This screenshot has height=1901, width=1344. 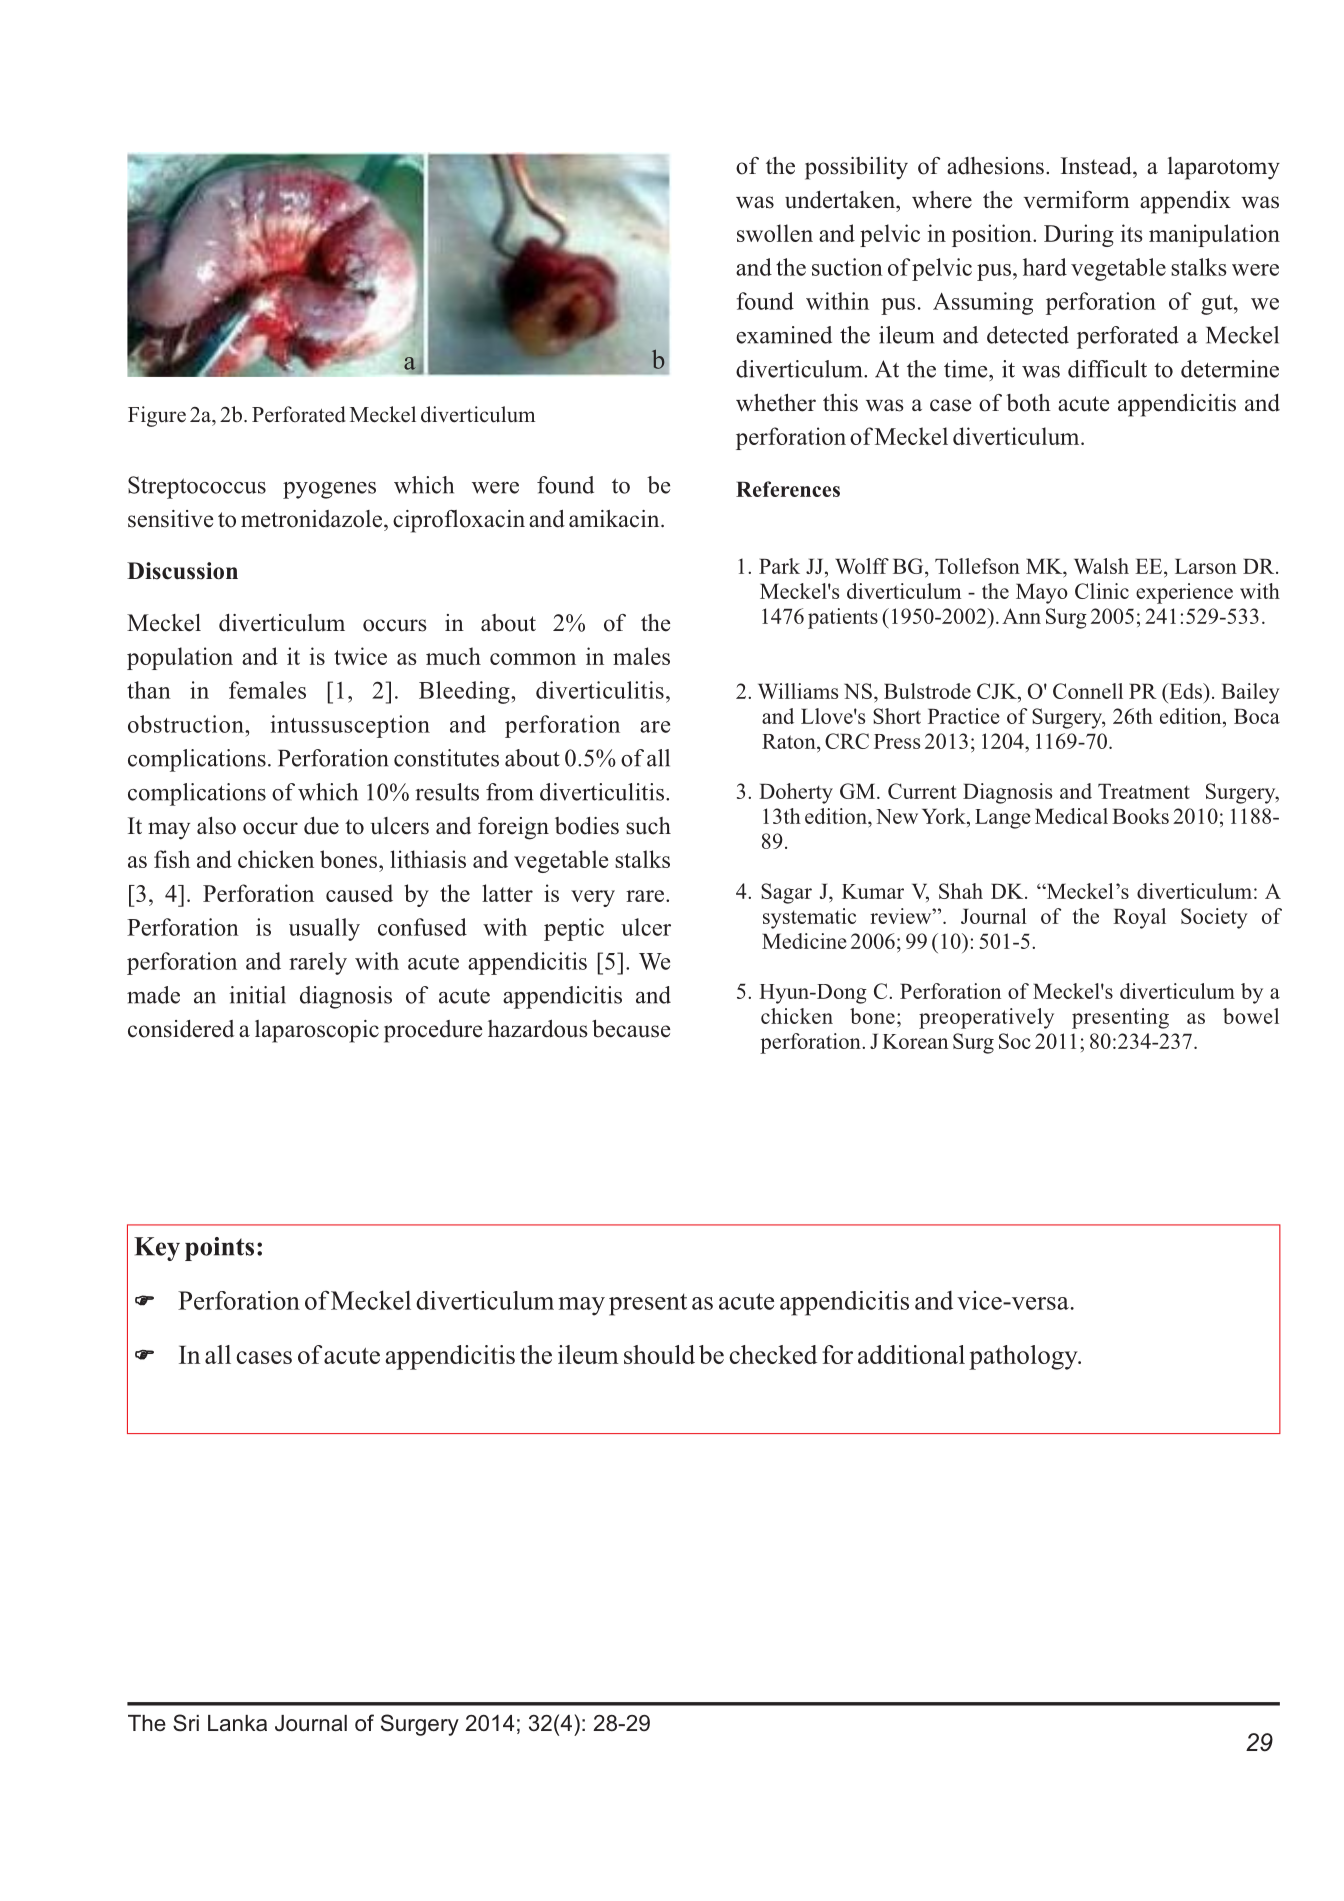 I want to click on Royal, so click(x=1139, y=918).
